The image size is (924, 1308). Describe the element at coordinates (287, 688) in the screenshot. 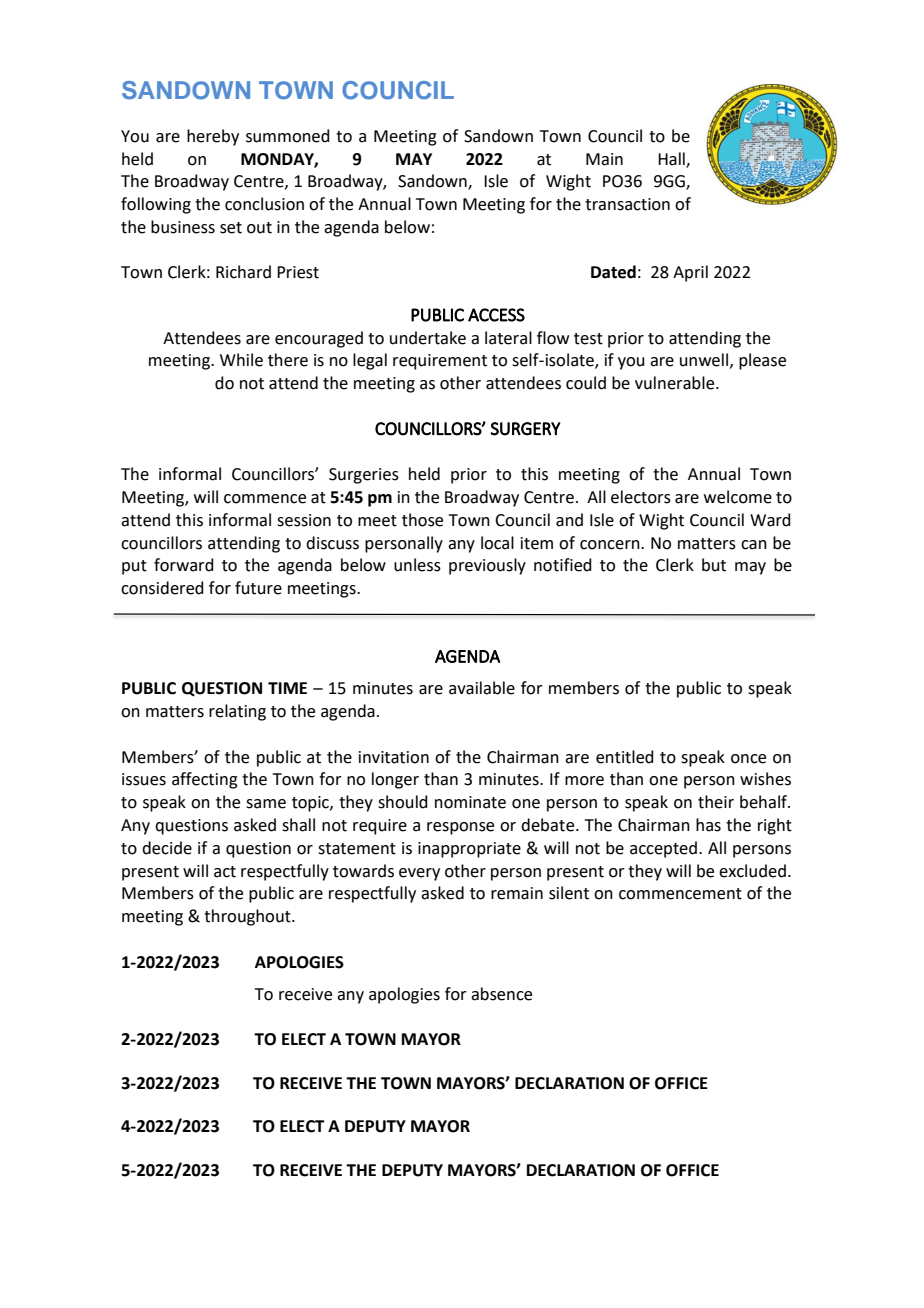

I see `TIME` at that location.
